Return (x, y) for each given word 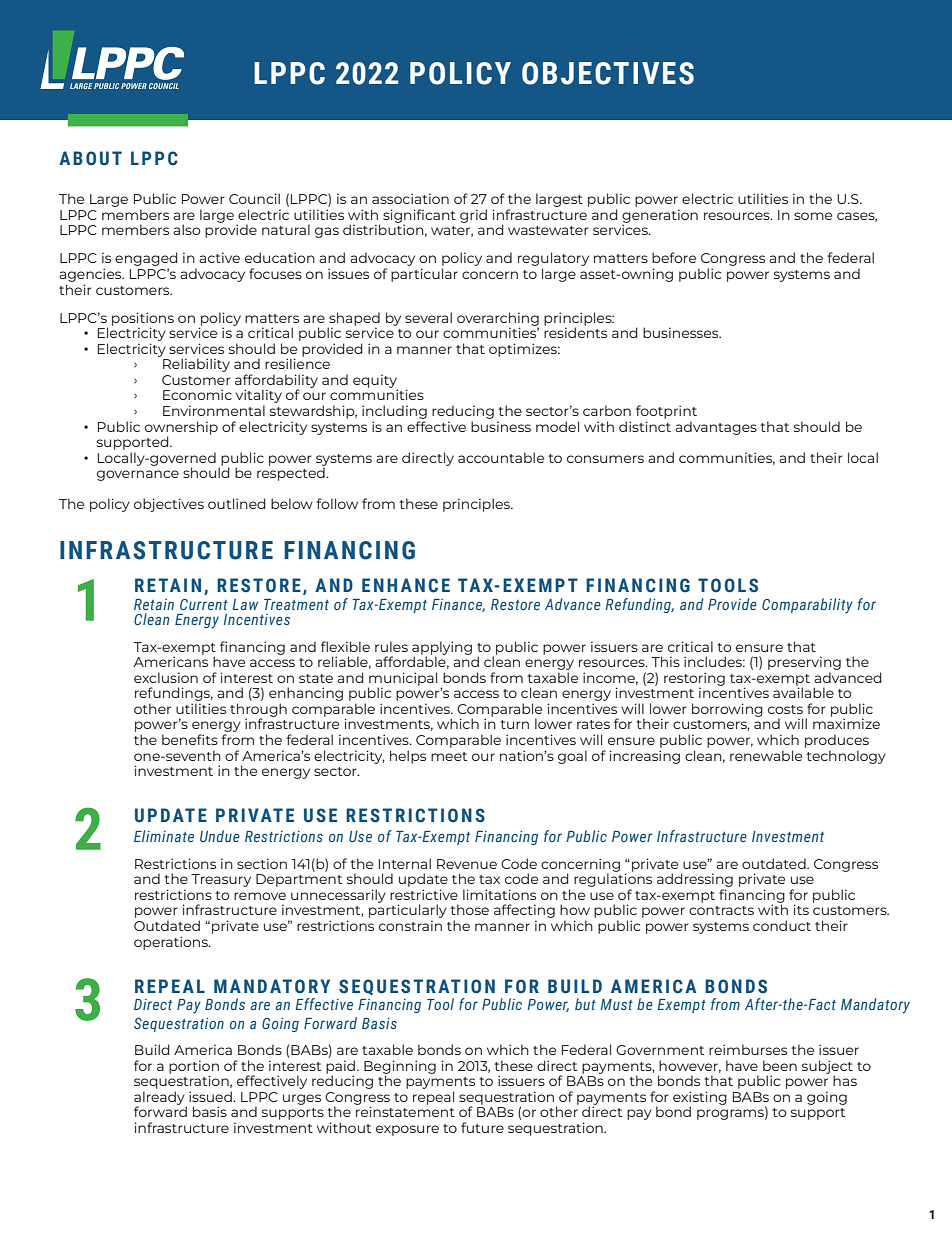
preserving (804, 663)
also (187, 229)
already (160, 1099)
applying (442, 649)
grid (473, 216)
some (813, 216)
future (482, 1127)
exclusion (166, 677)
